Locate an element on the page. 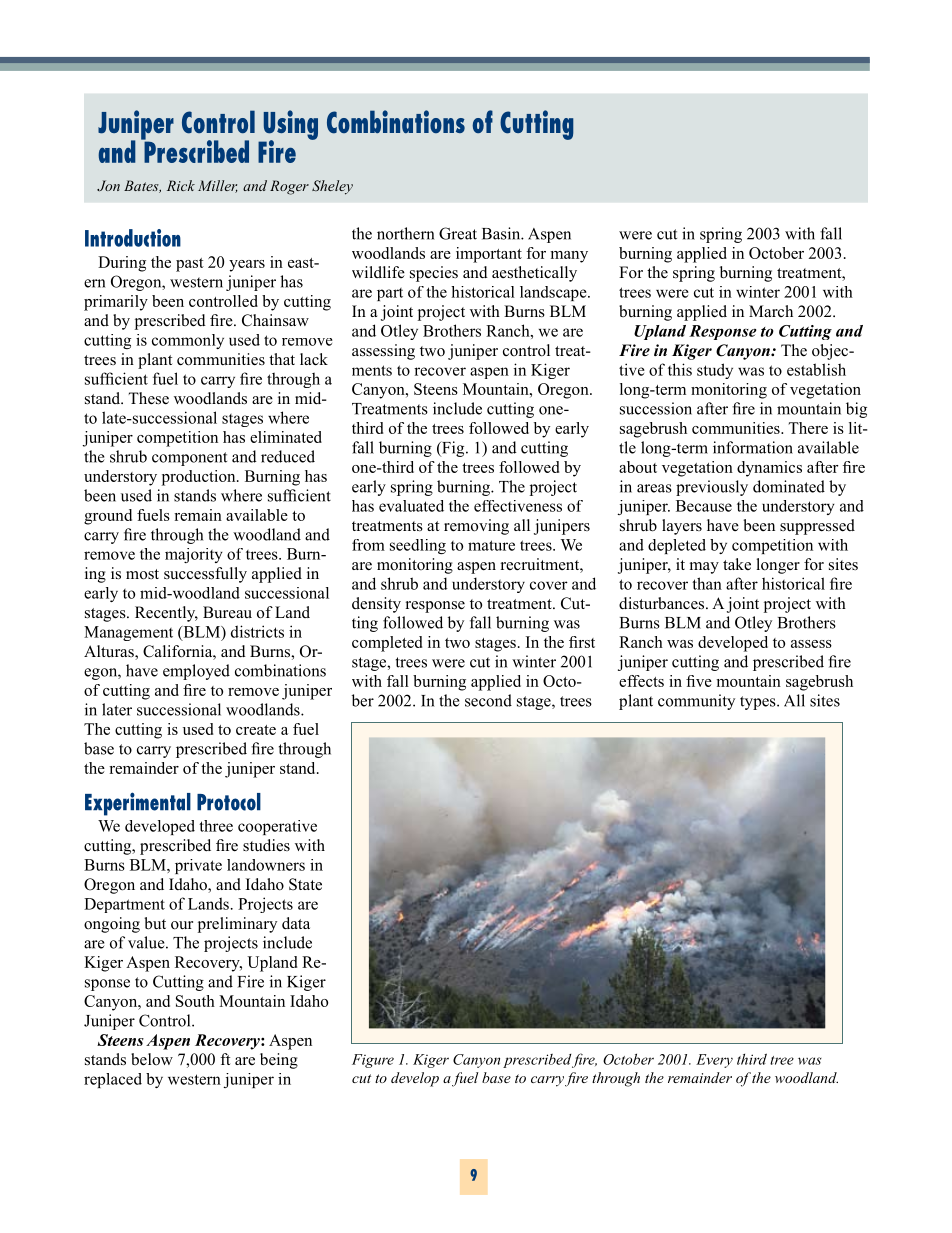 Image resolution: width=952 pixels, height=1233 pixels. than is located at coordinates (707, 583).
